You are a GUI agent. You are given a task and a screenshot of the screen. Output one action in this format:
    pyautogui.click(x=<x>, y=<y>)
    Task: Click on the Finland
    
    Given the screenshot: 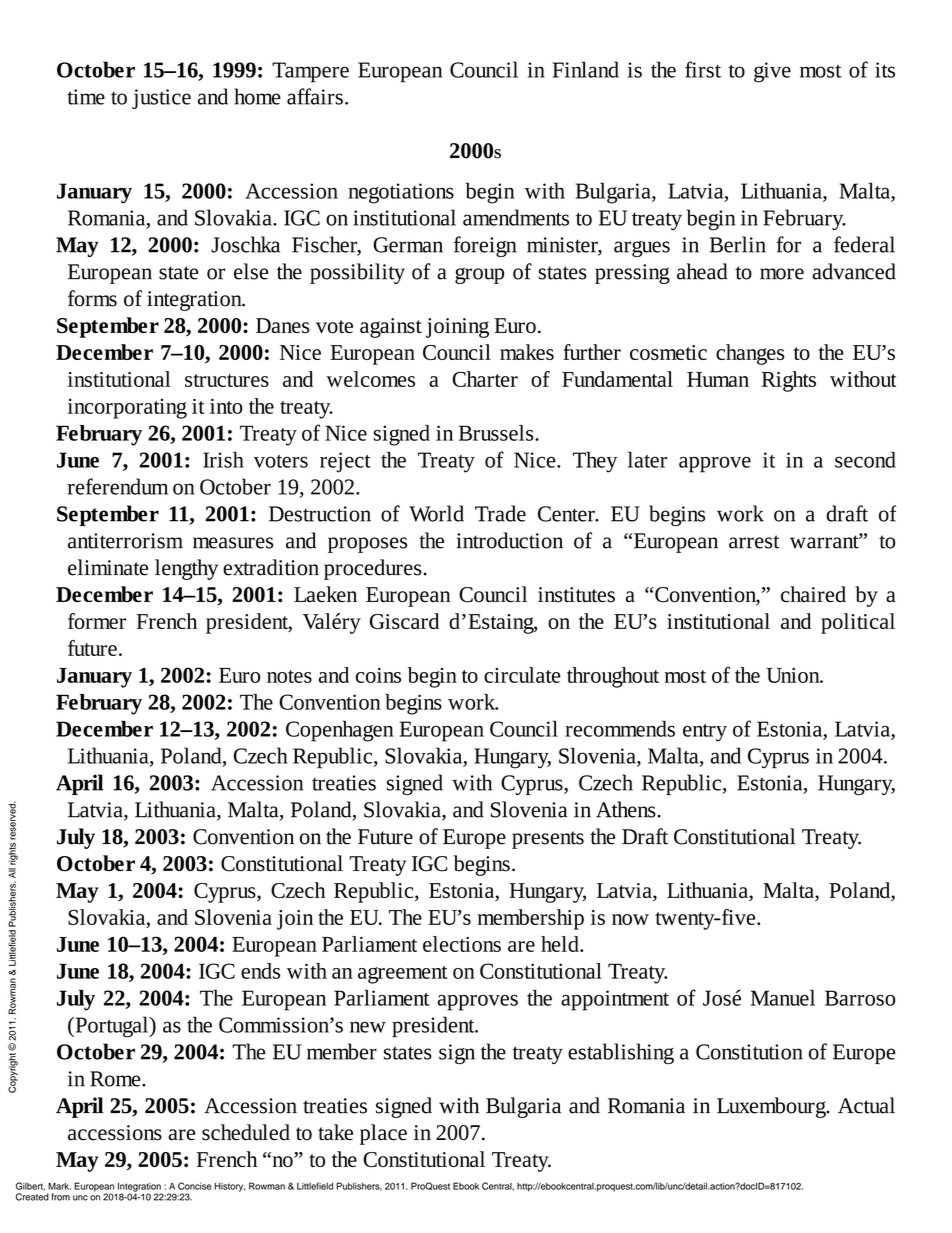 What is the action you would take?
    pyautogui.click(x=586, y=69)
